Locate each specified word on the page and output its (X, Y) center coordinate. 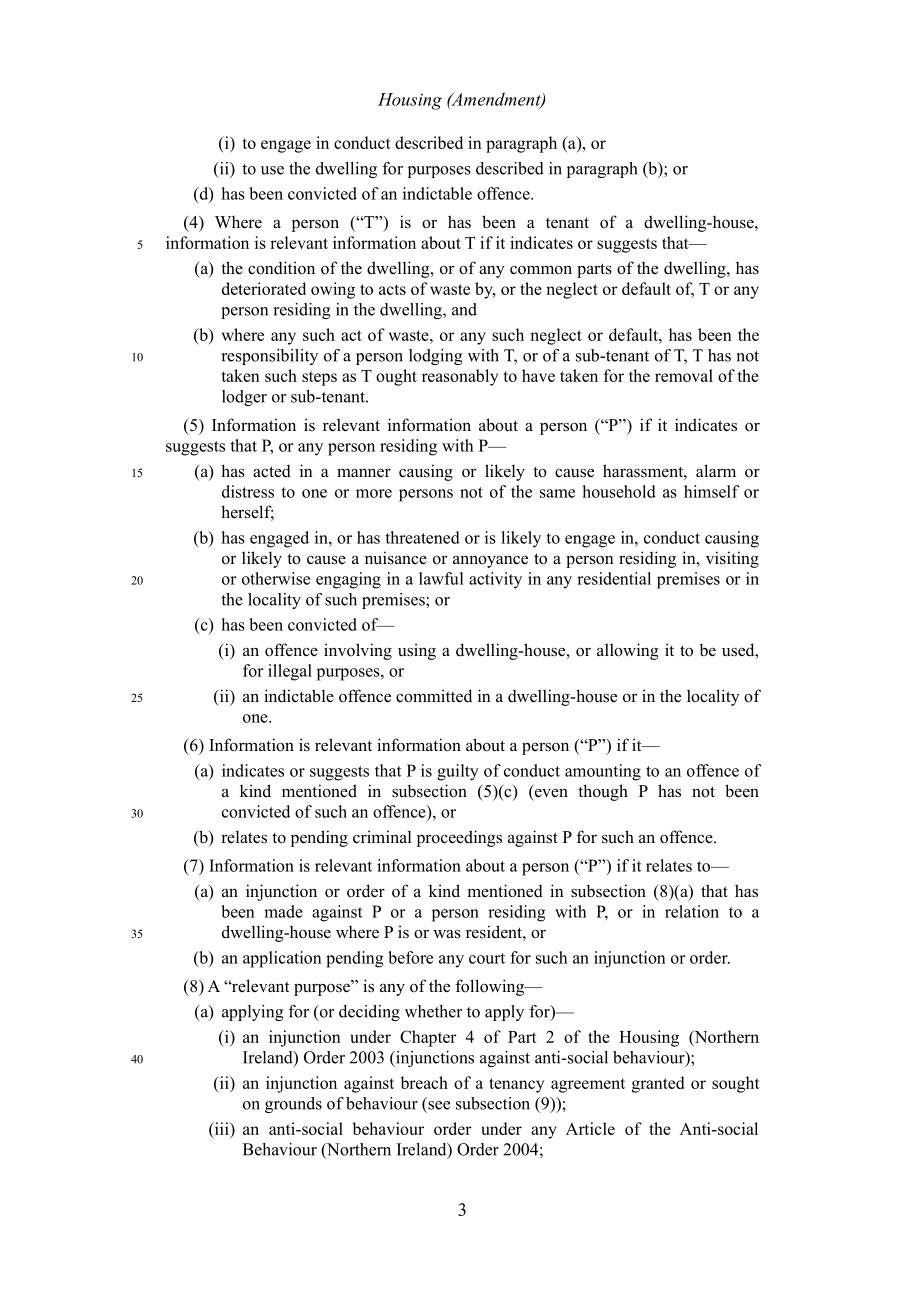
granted (658, 1084)
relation (692, 911)
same (557, 493)
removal (684, 375)
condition (281, 268)
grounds (293, 1105)
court (487, 958)
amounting (603, 772)
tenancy (516, 1085)
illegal (290, 672)
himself (711, 491)
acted (272, 471)
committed (434, 696)
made (283, 911)
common (541, 270)
